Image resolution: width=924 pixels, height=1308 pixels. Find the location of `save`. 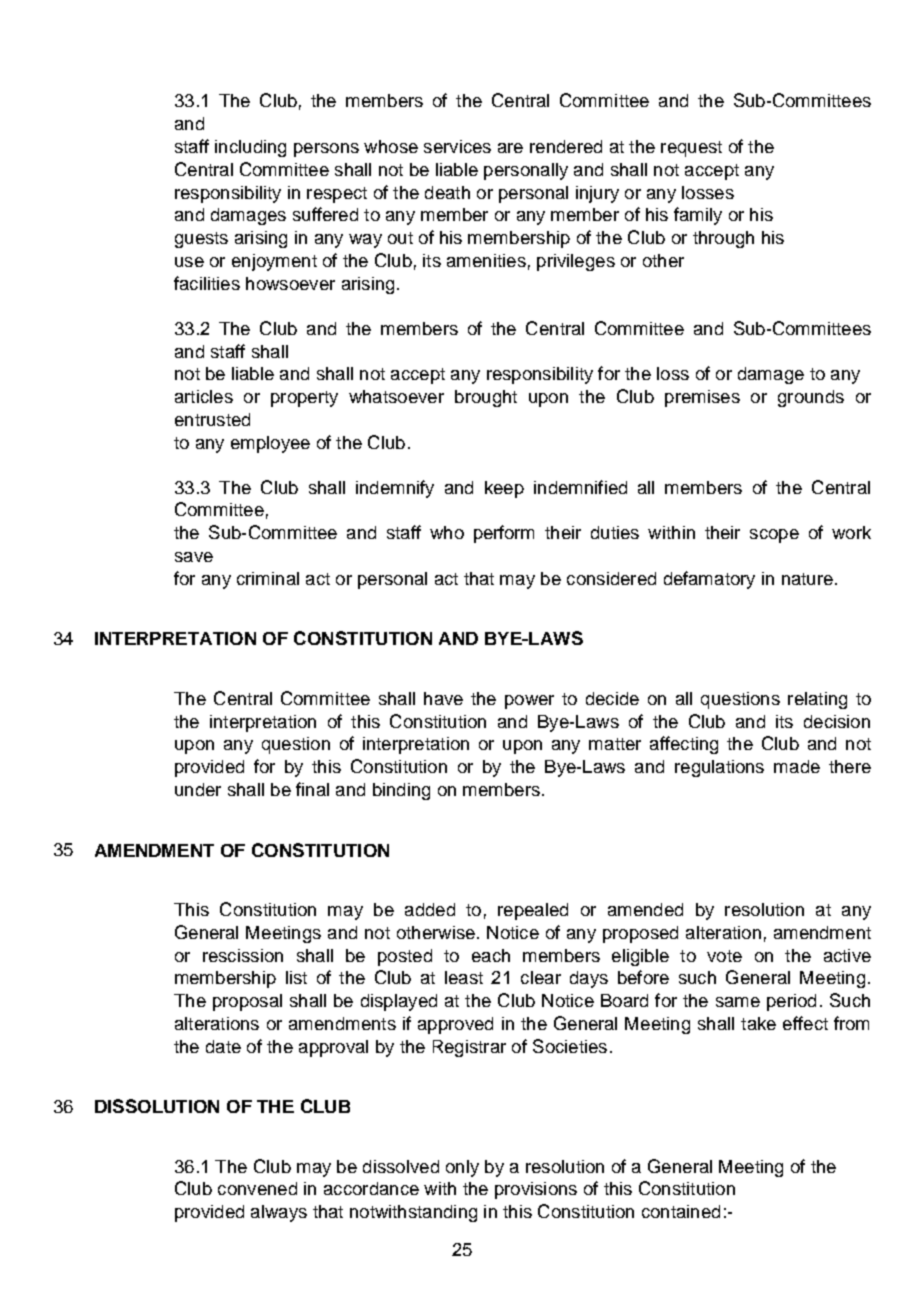

save is located at coordinates (194, 557).
